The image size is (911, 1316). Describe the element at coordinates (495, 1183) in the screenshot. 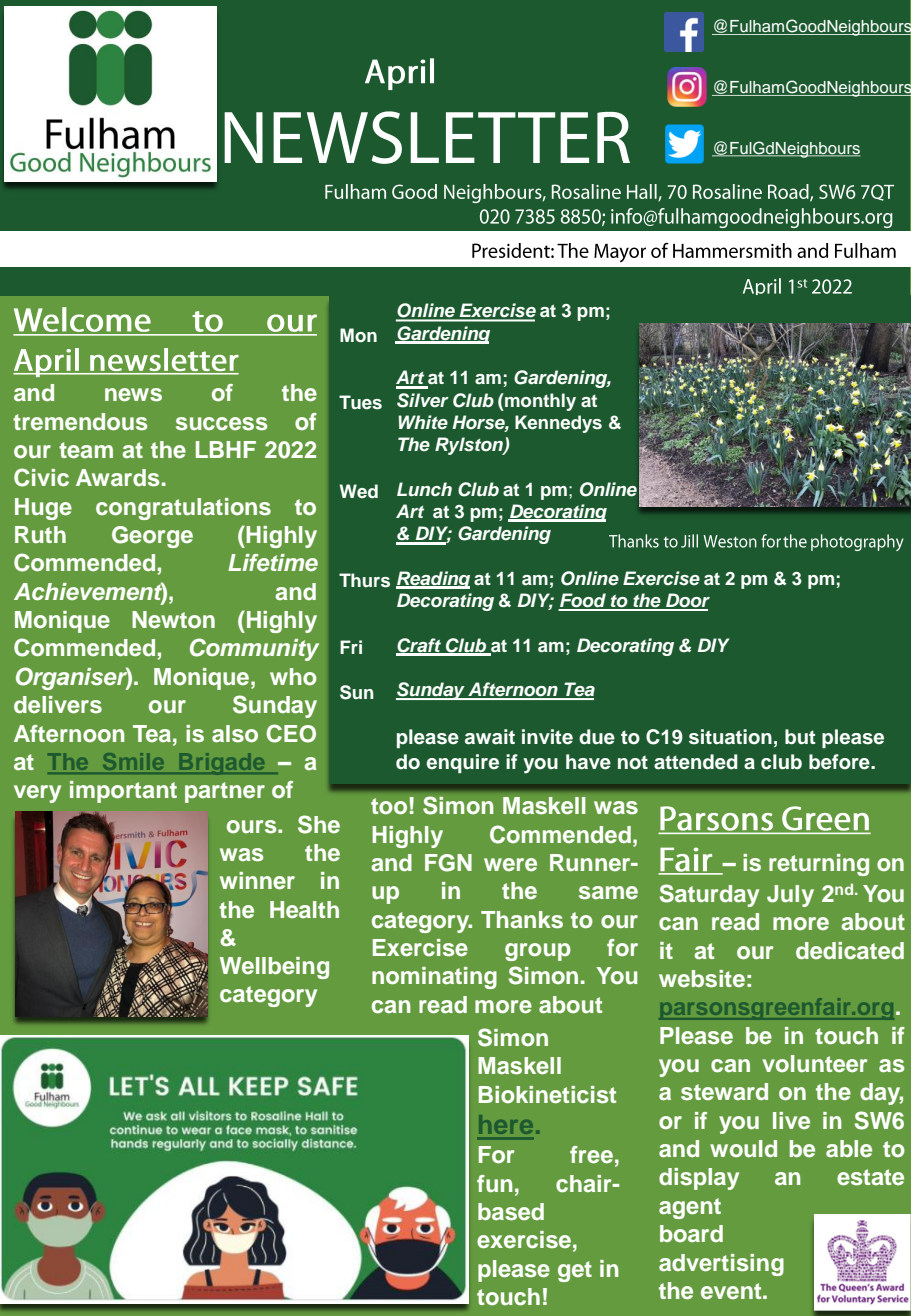

I see `fun` at that location.
